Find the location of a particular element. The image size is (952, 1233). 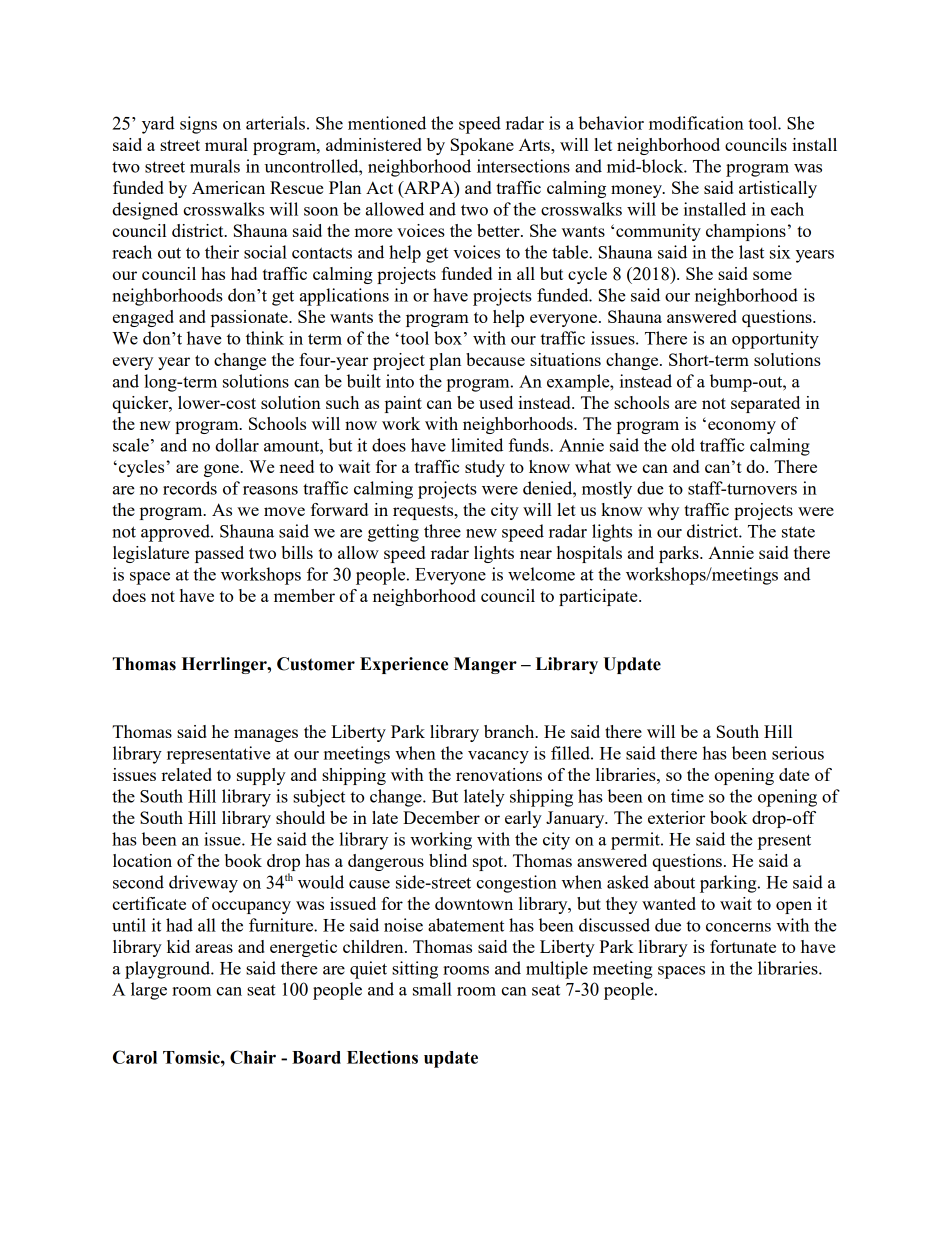

Chair is located at coordinates (253, 1057).
